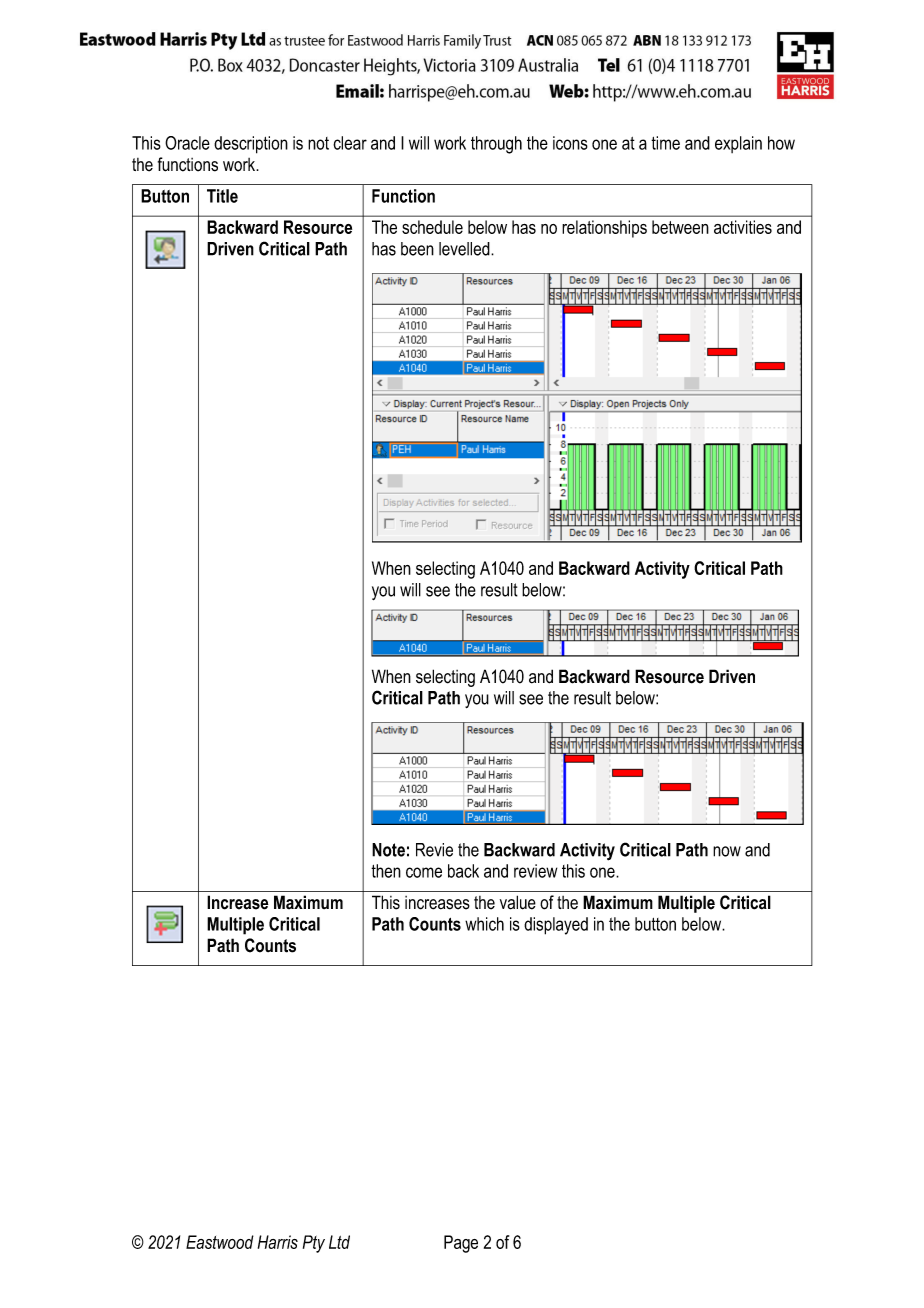 The height and width of the document is (1308, 924). Describe the element at coordinates (518, 902) in the document. I see `value` at that location.
